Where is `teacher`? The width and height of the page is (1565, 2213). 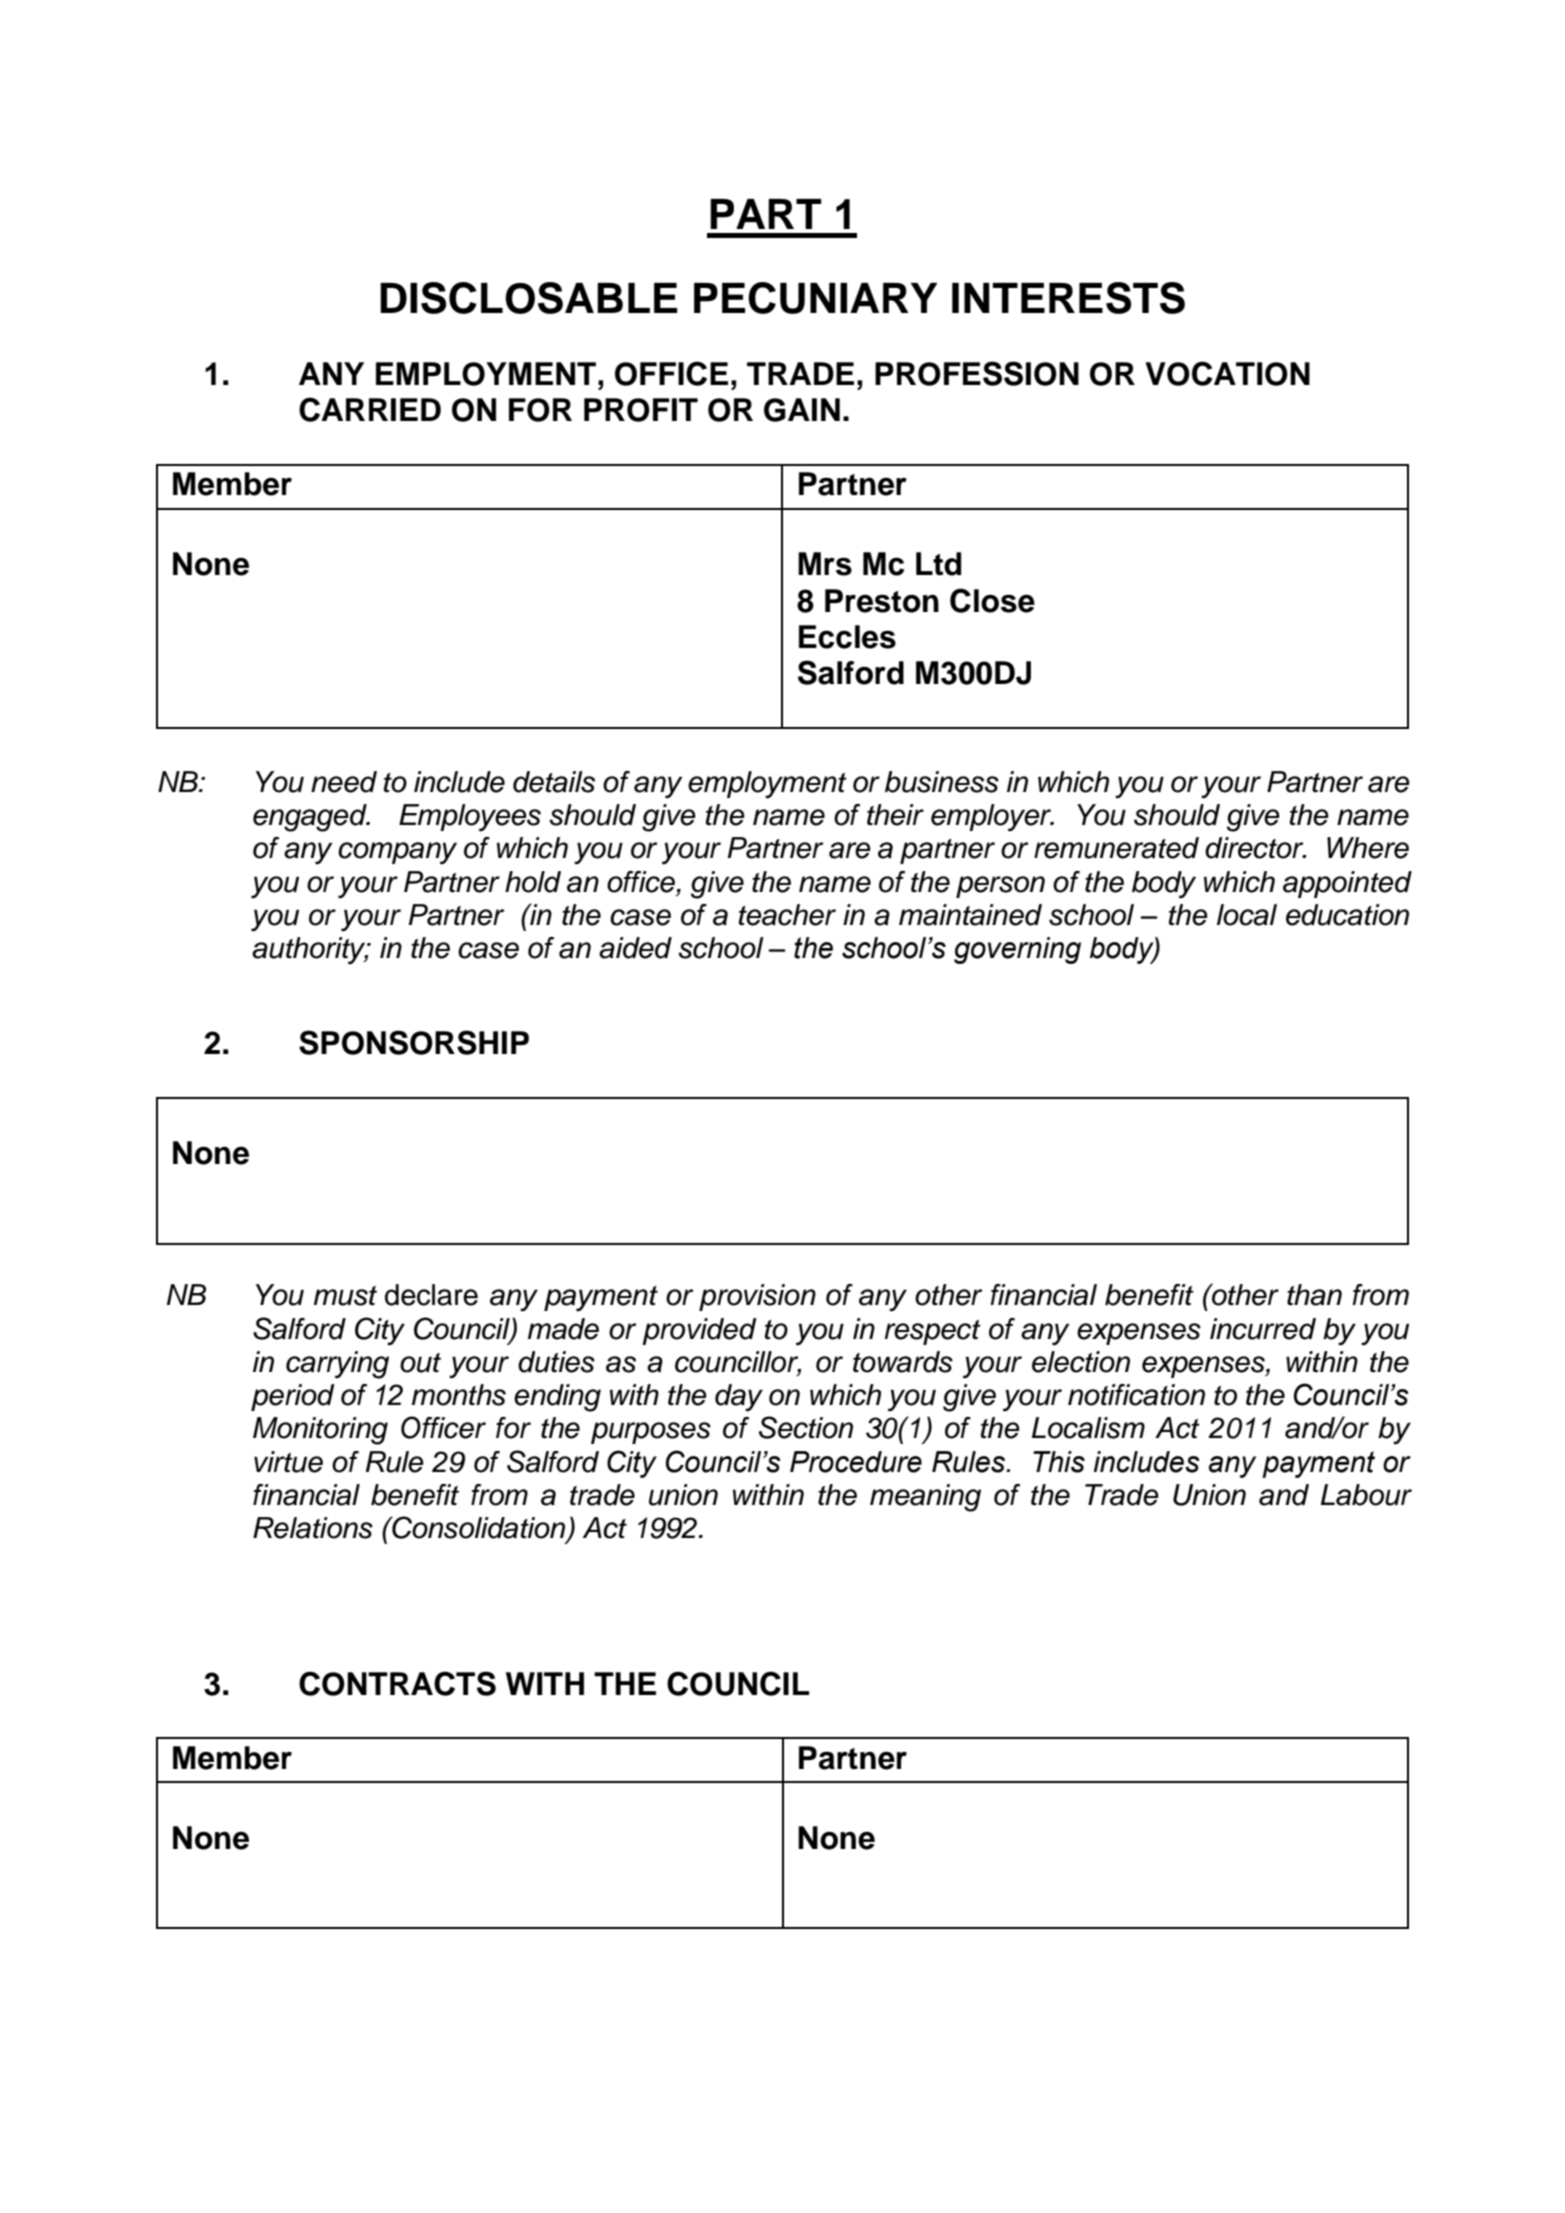 teacher is located at coordinates (787, 915).
